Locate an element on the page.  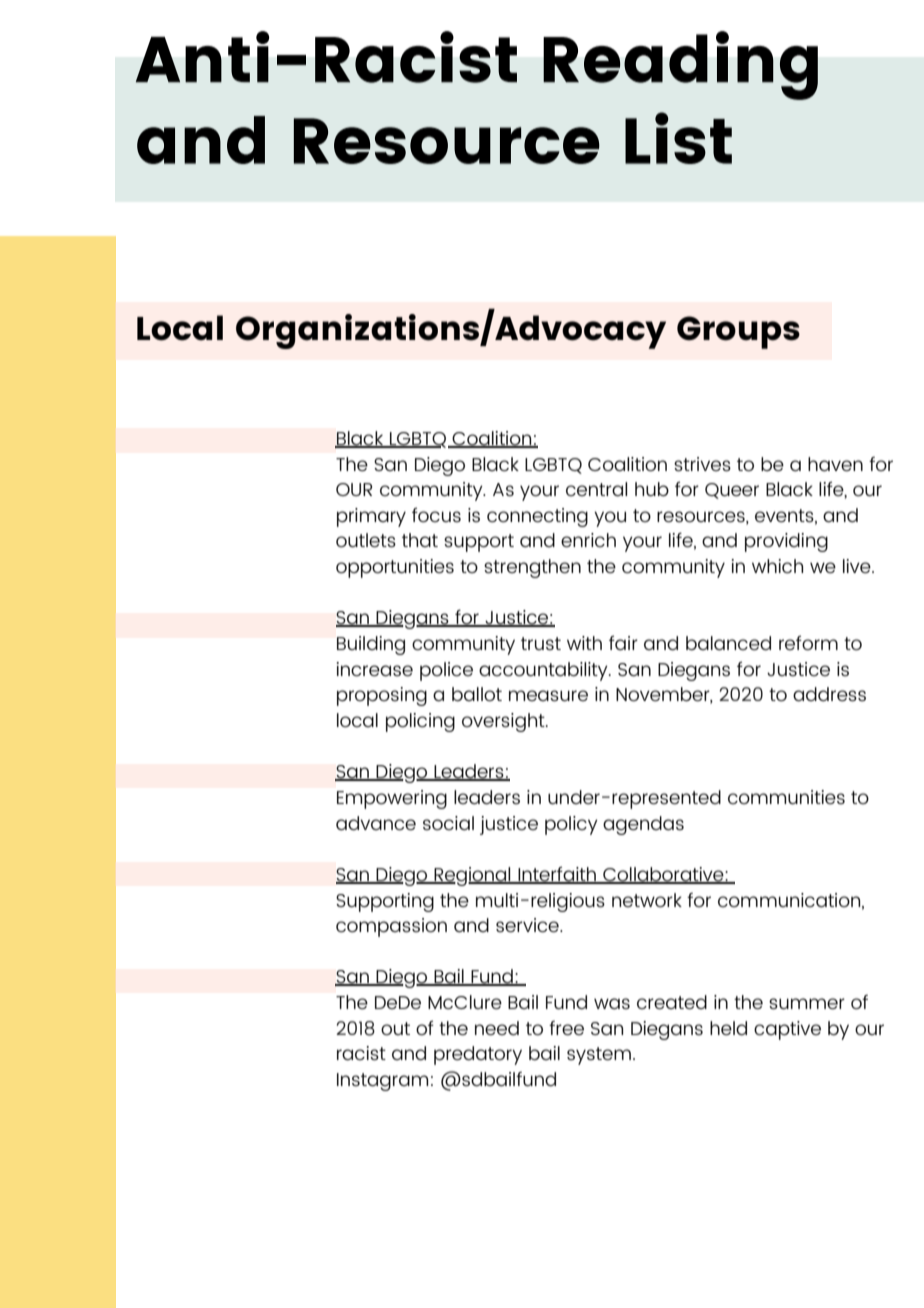
system is located at coordinates (599, 1056).
